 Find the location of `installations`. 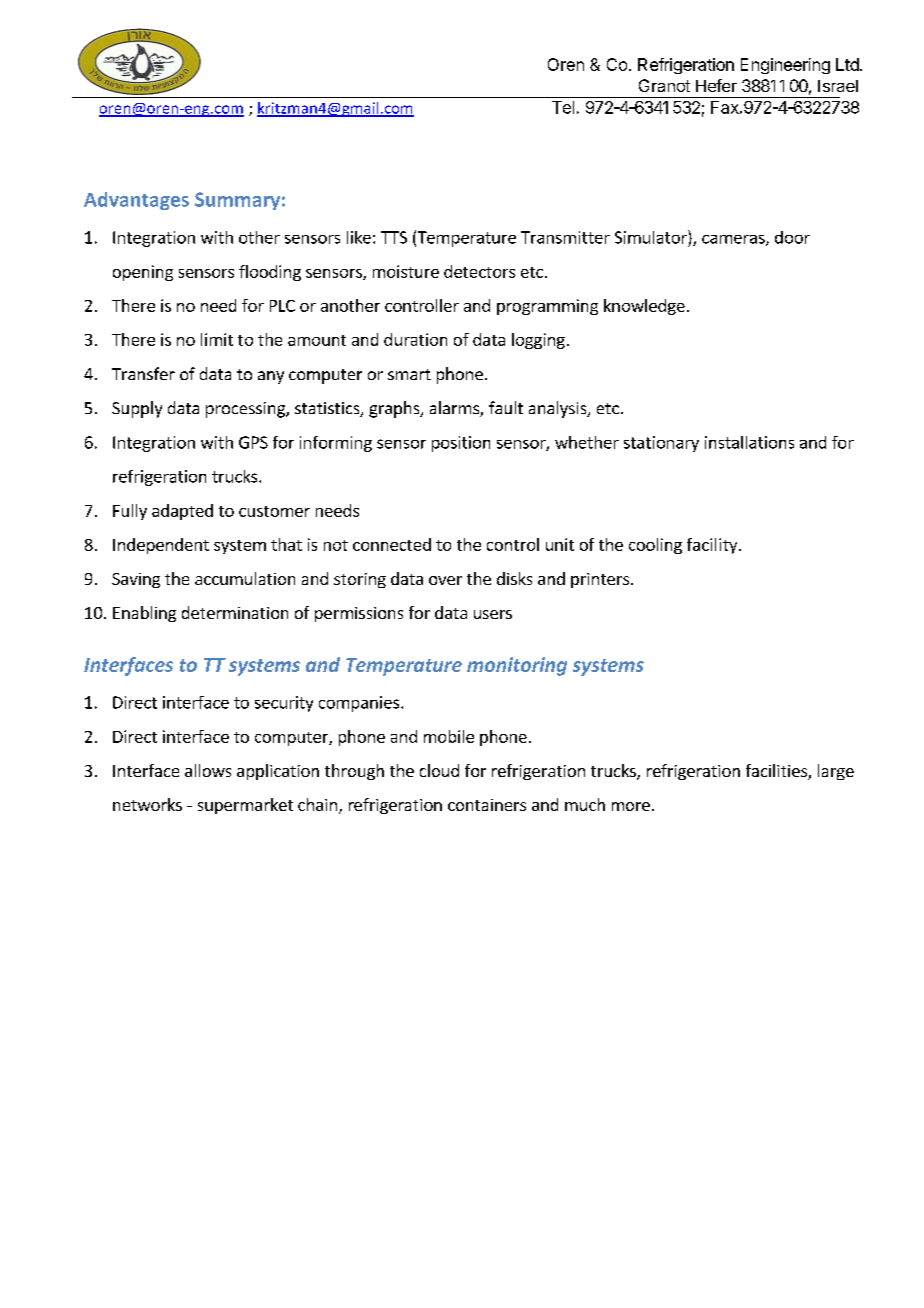

installations is located at coordinates (749, 442).
